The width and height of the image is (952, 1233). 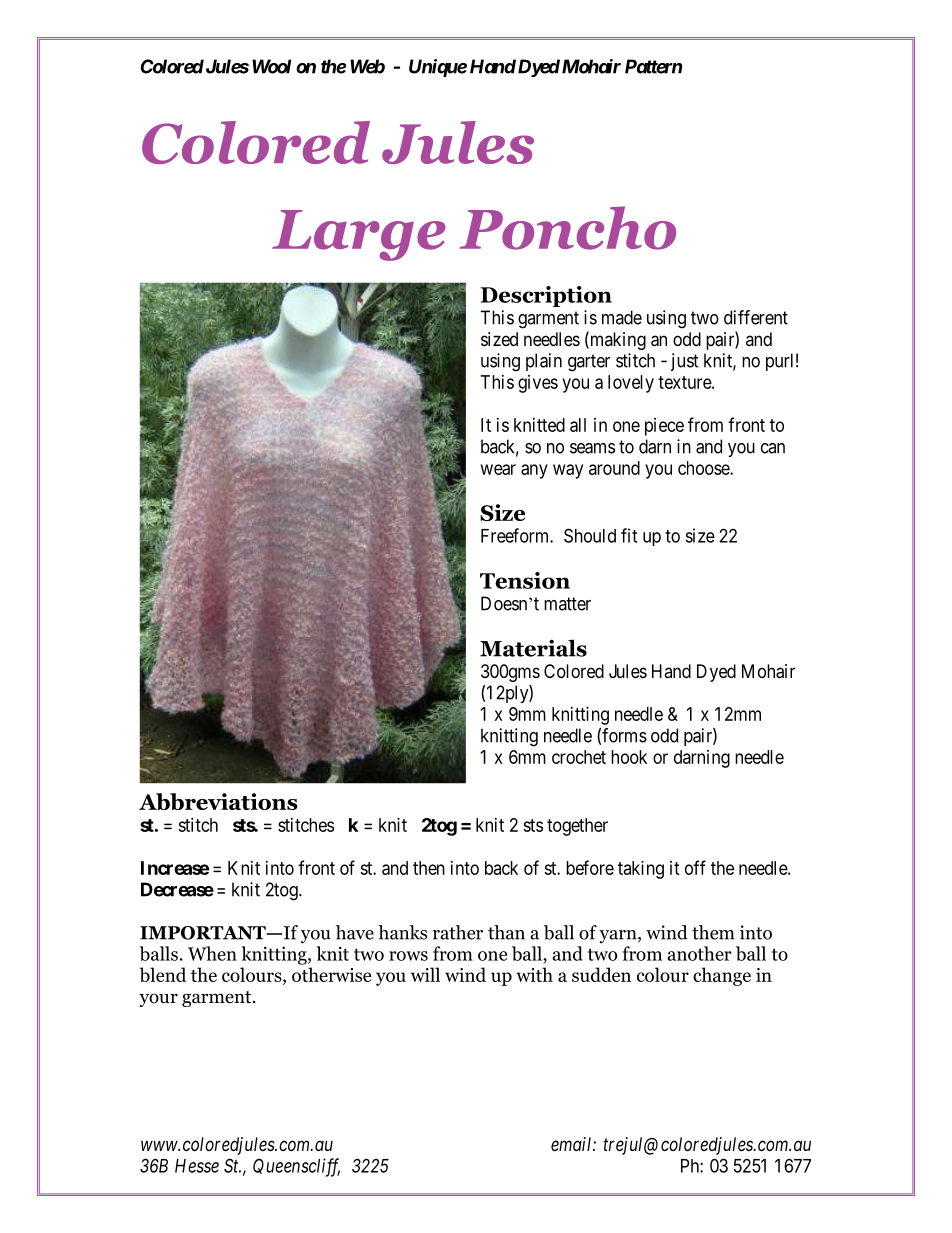 What do you see at coordinates (271, 66) in the image?
I see `Wool` at bounding box center [271, 66].
